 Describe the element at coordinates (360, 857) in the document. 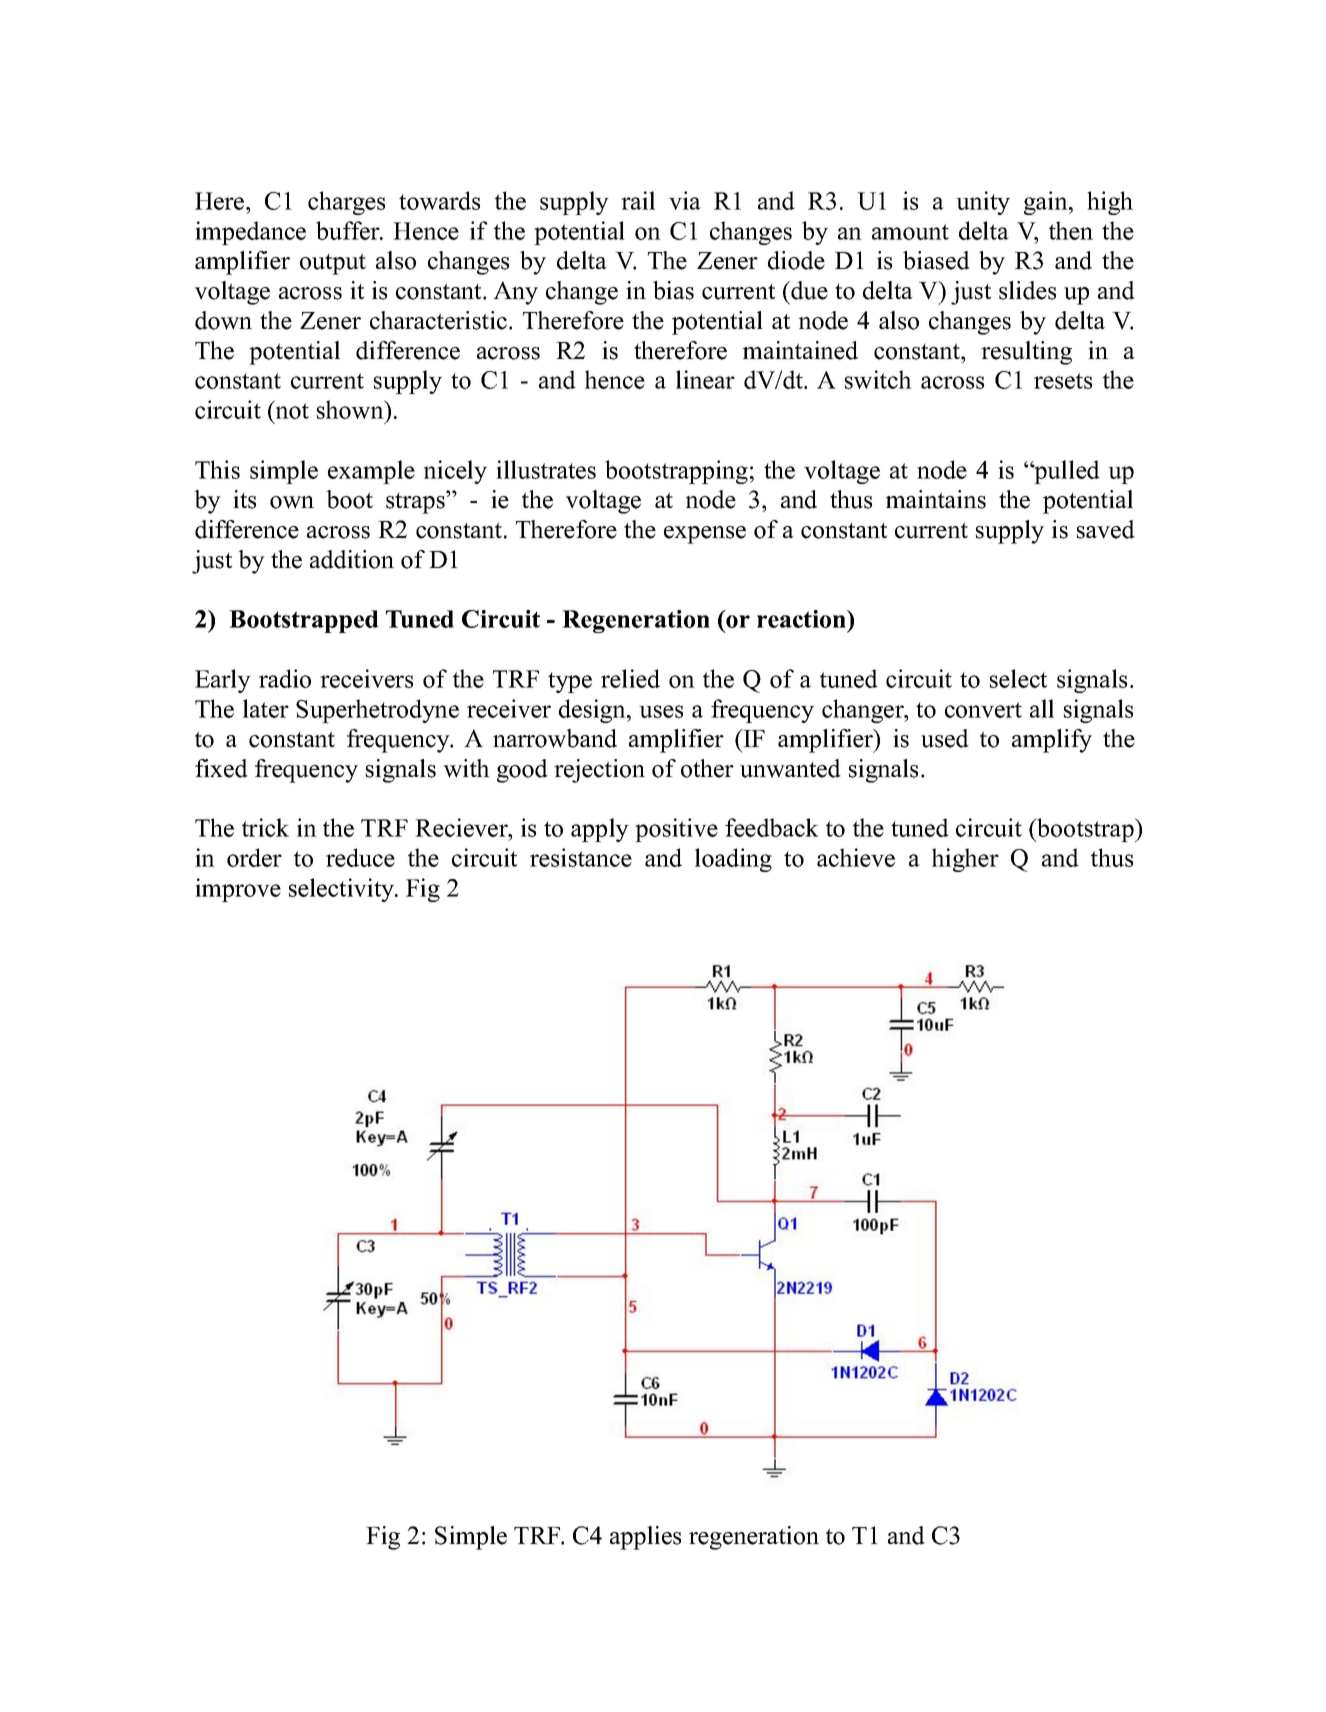

I see `reduce` at that location.
